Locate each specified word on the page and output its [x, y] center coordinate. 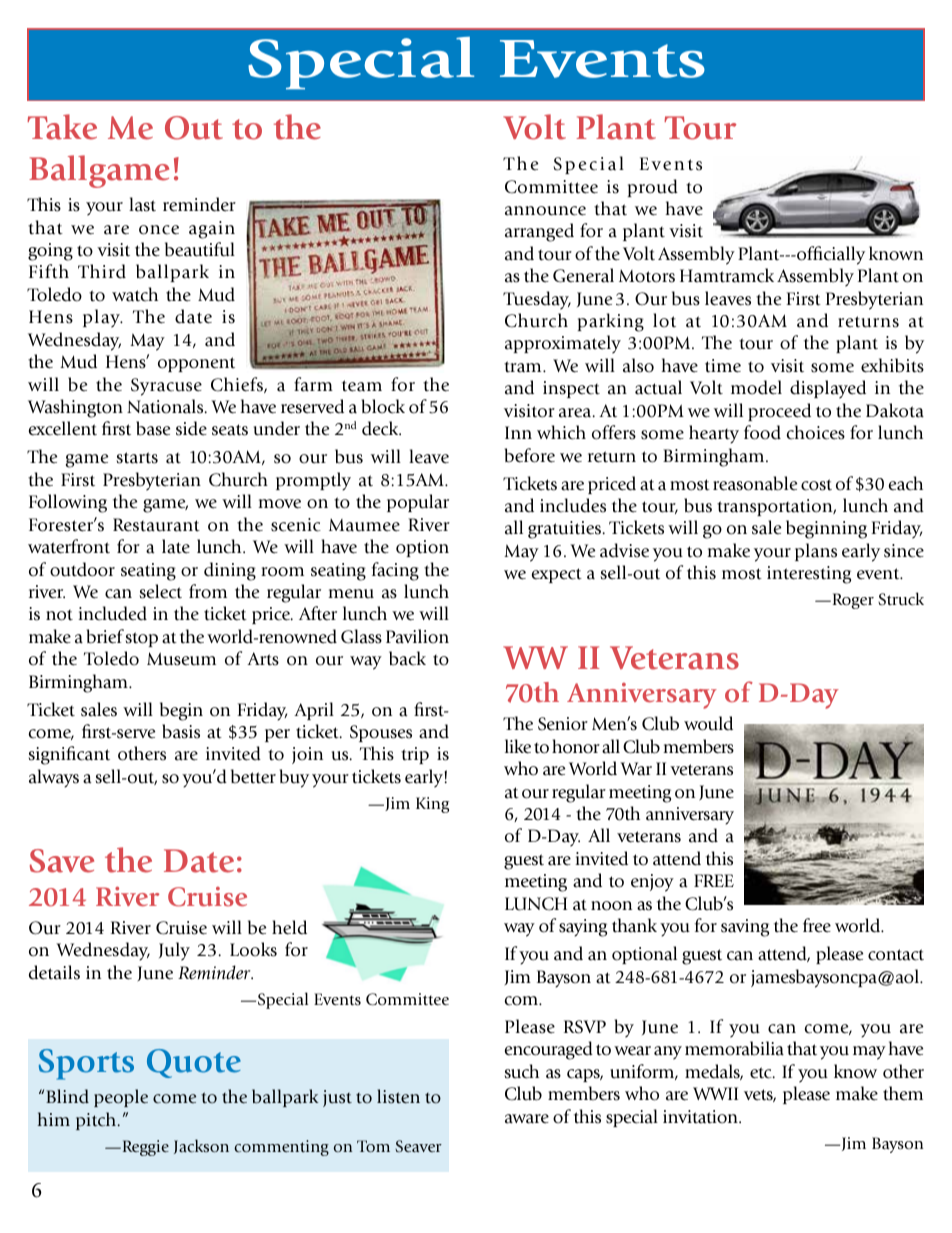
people [121, 1098]
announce [545, 211]
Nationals [166, 406]
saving [745, 928]
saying [583, 928]
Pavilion [417, 636]
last [142, 204]
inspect [571, 389]
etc [762, 1073]
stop [141, 639]
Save [62, 861]
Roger [852, 601]
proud [653, 188]
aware [527, 1119]
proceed [779, 412]
